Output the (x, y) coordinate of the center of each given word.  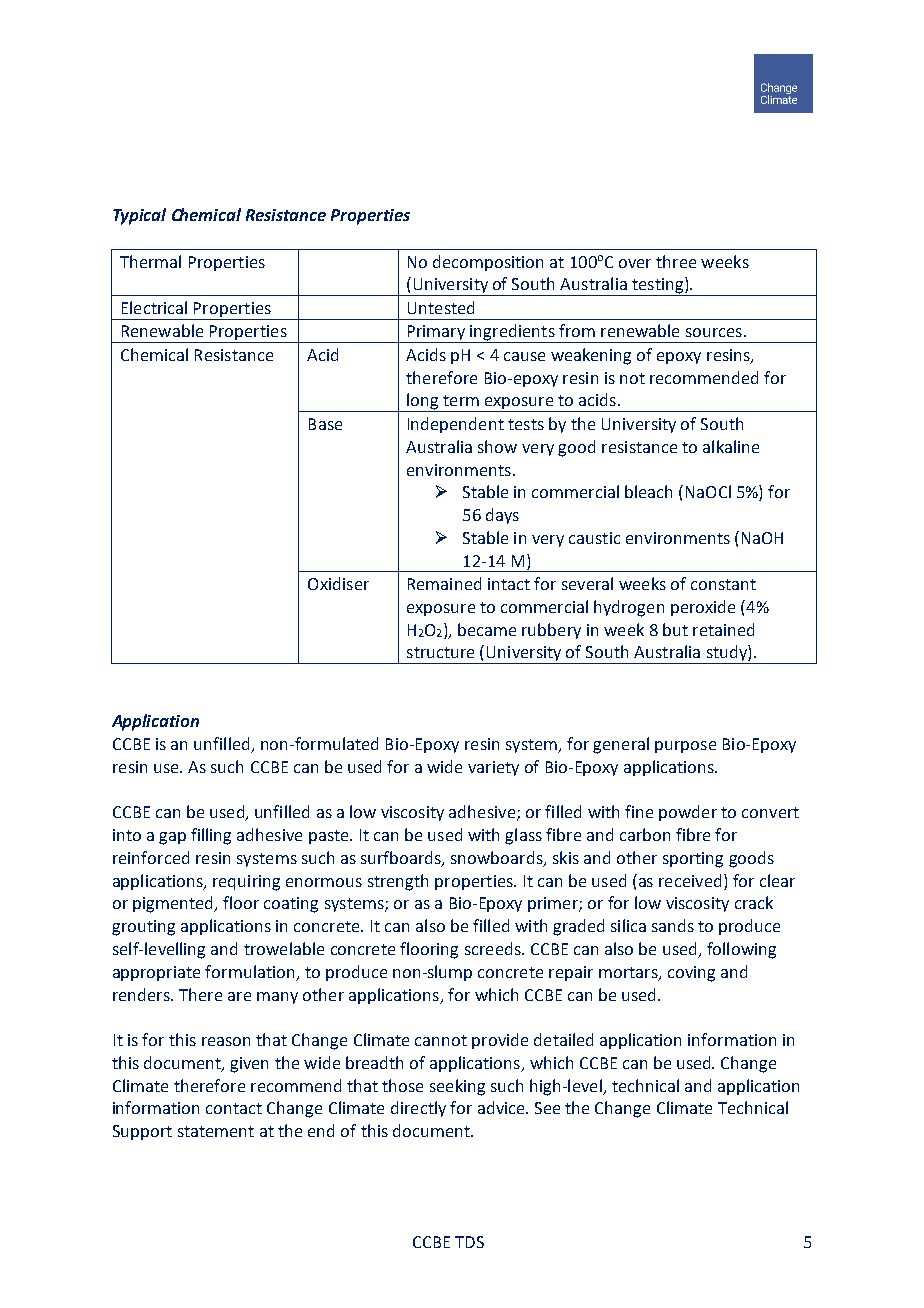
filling (211, 836)
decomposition (488, 263)
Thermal (150, 261)
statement (216, 1131)
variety (493, 768)
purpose (685, 747)
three (676, 261)
